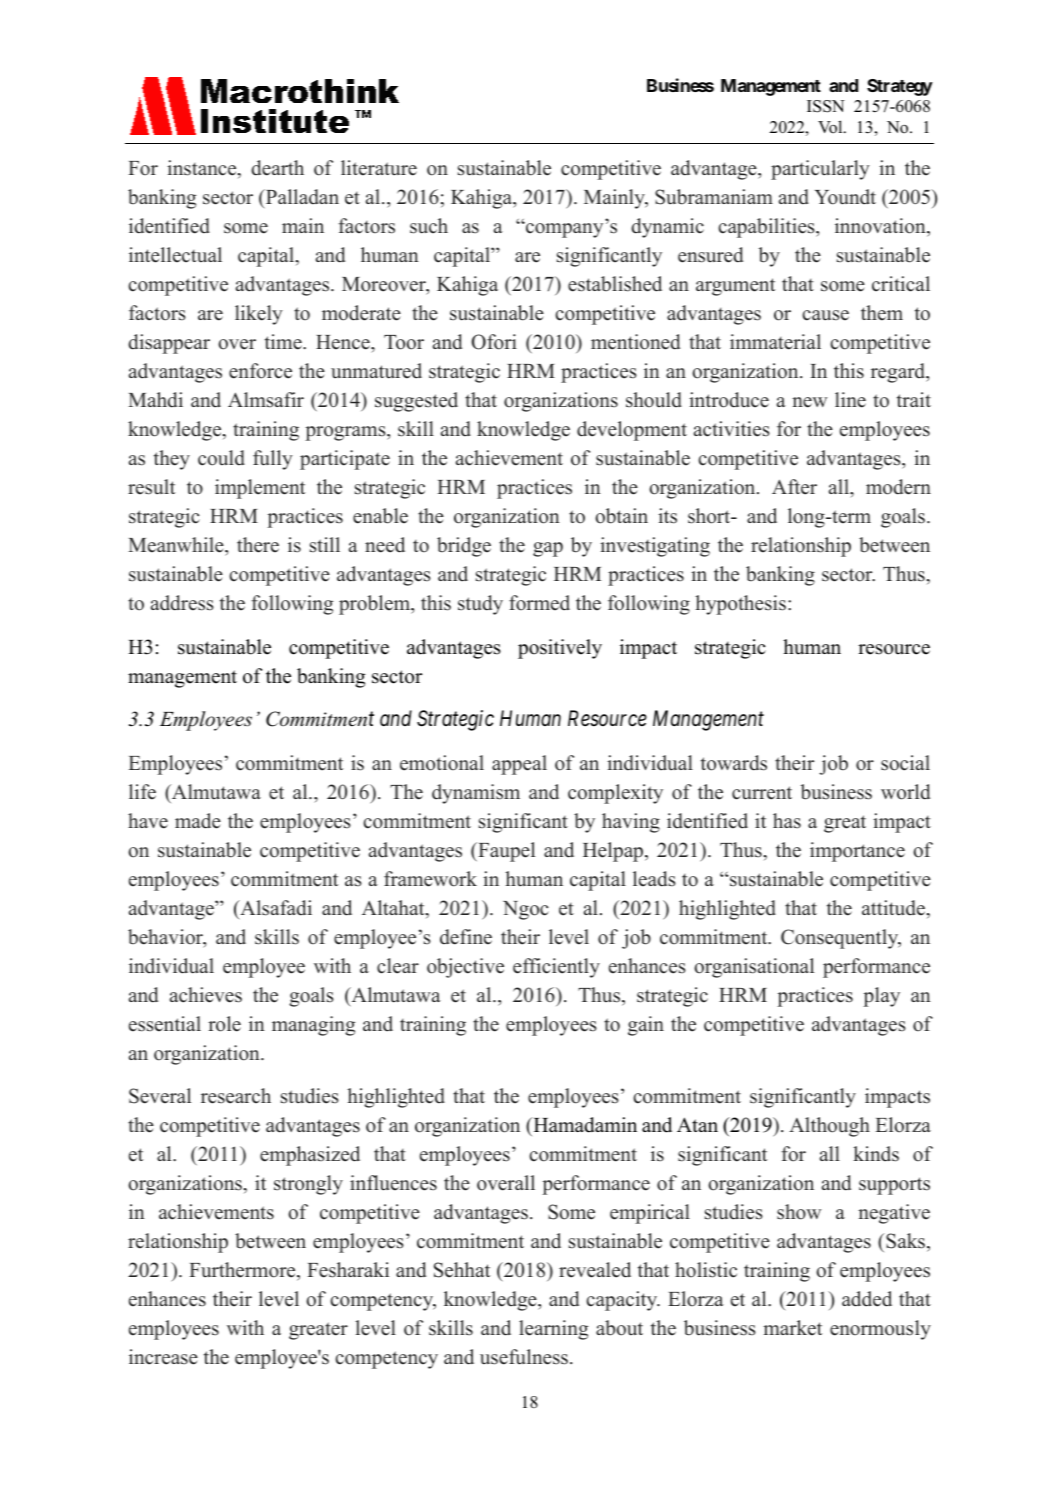 This screenshot has height=1498, width=1059. What do you see at coordinates (203, 169) in the screenshot?
I see `instance` at bounding box center [203, 169].
